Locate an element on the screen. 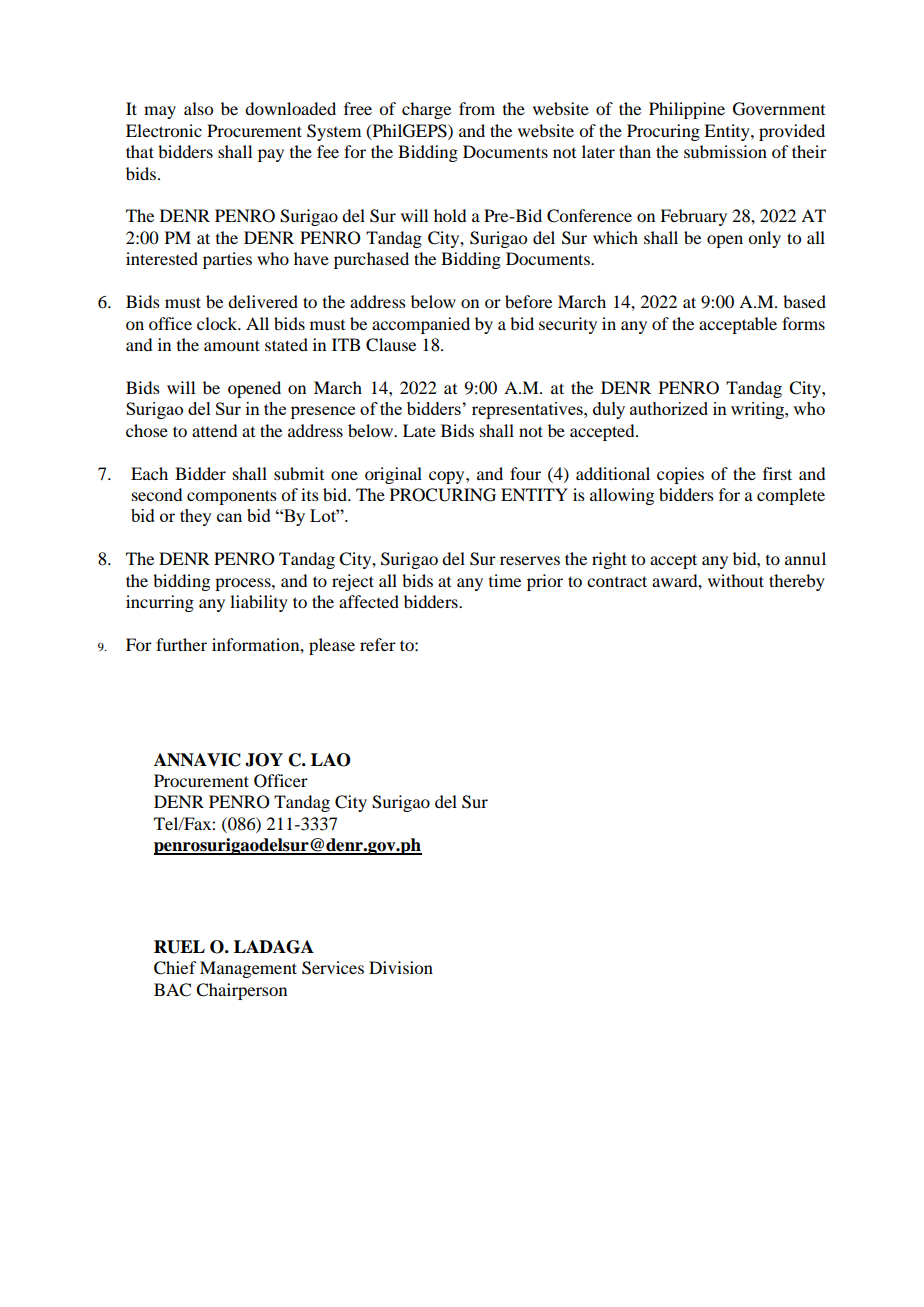 This screenshot has width=924, height=1307. from is located at coordinates (477, 108).
